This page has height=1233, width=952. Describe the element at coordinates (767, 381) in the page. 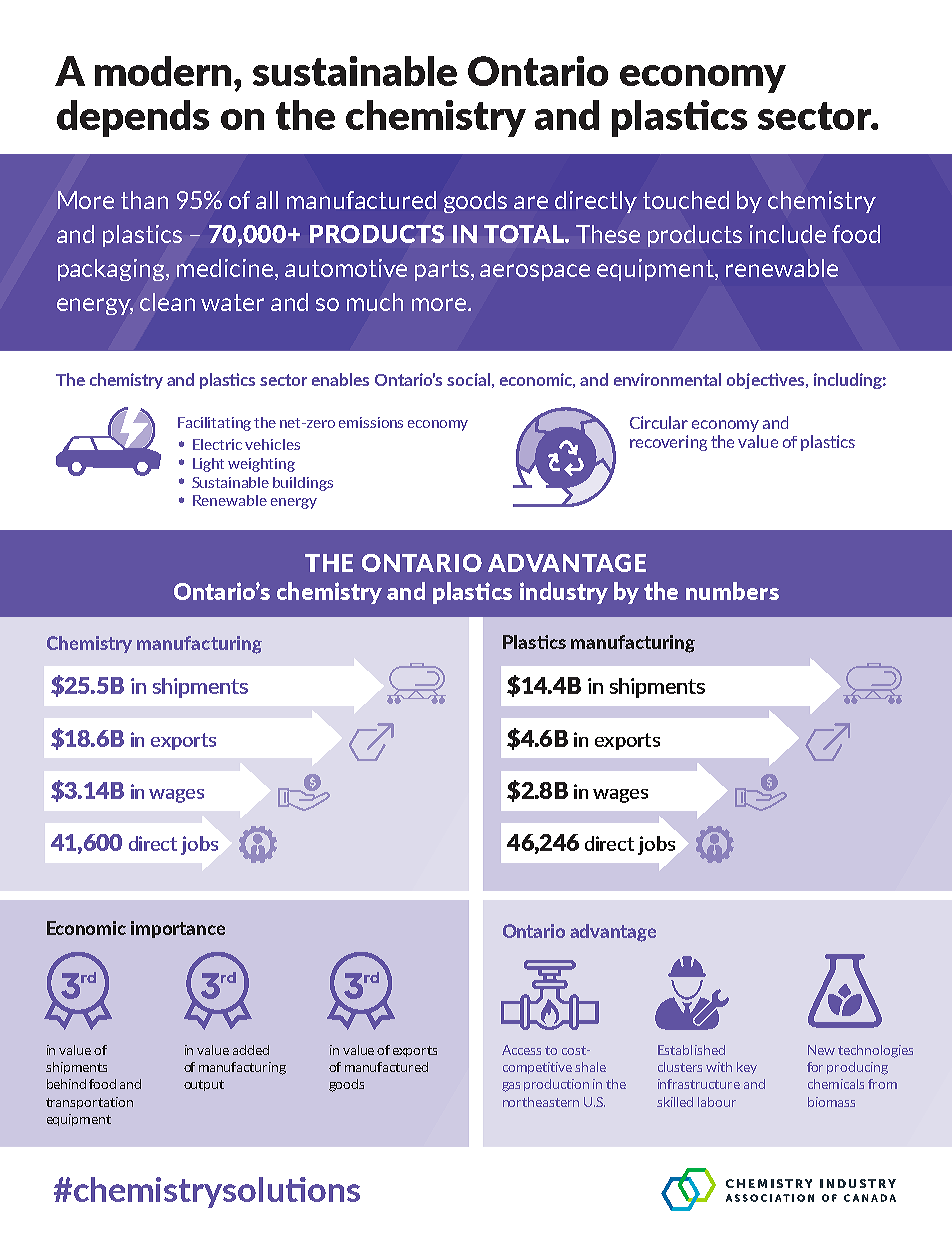

I see `objectives` at that location.
